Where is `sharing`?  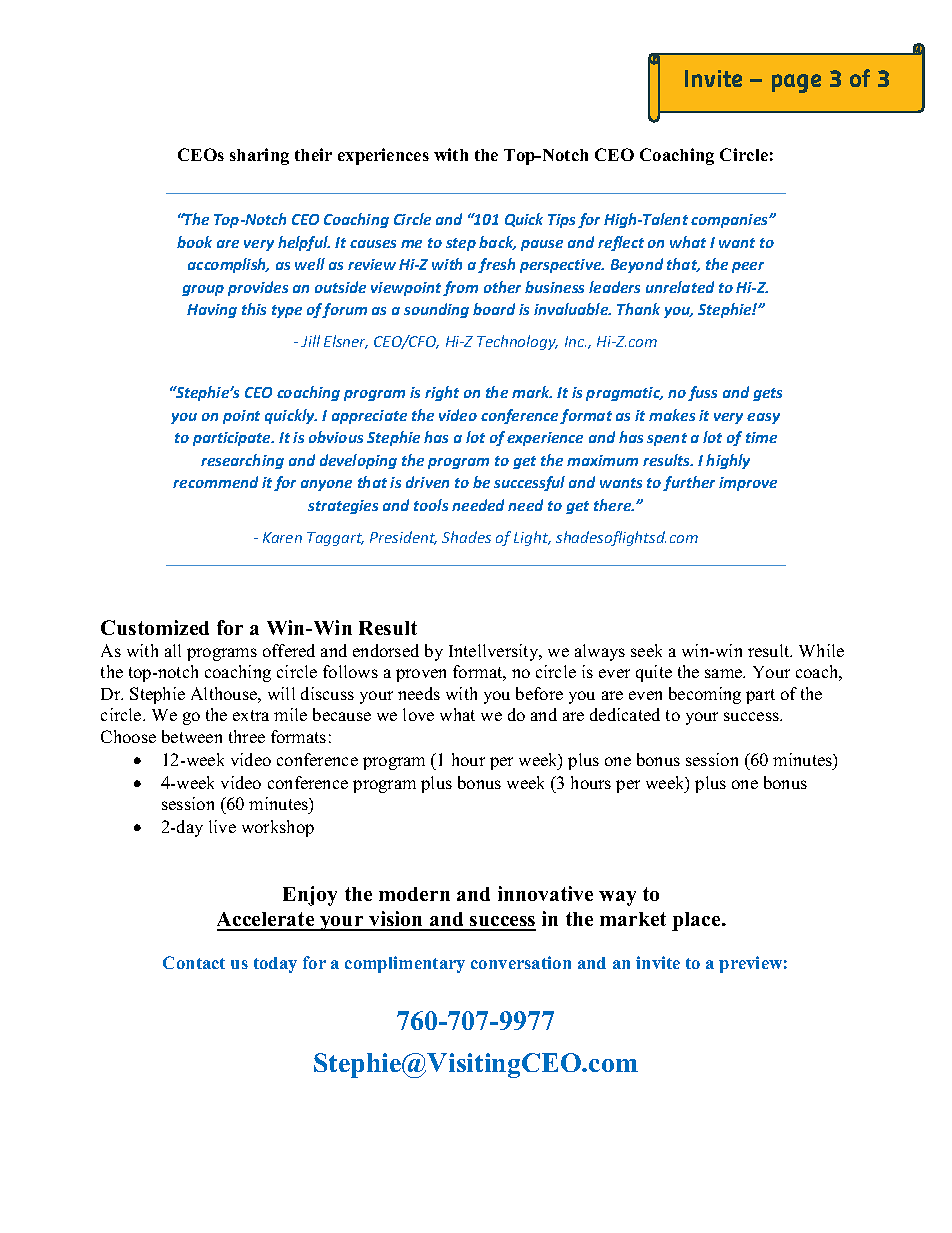 sharing is located at coordinates (259, 156).
